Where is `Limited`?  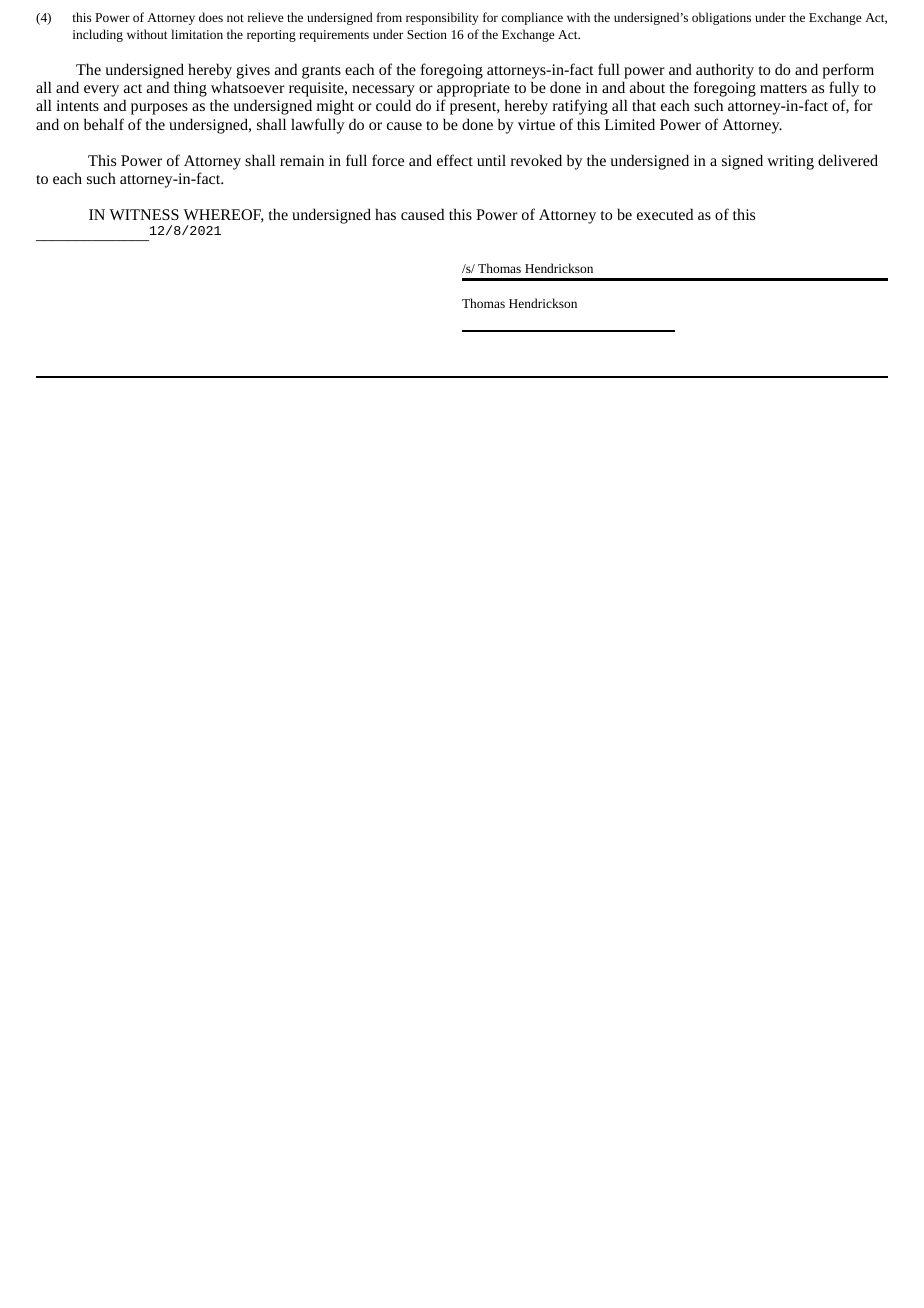 Limited is located at coordinates (630, 124).
